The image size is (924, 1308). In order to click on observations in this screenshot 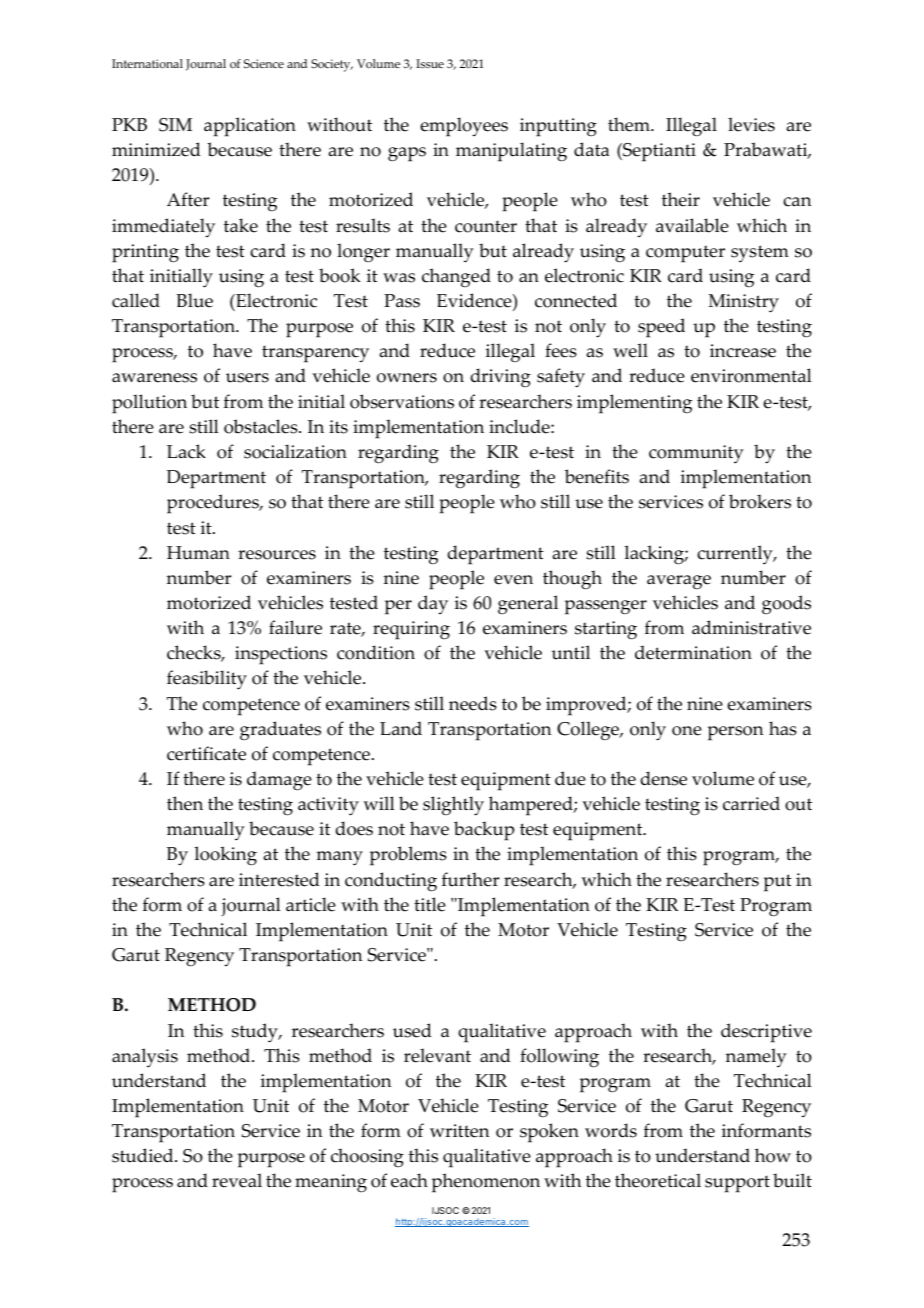, I will do `click(402, 401)`.
